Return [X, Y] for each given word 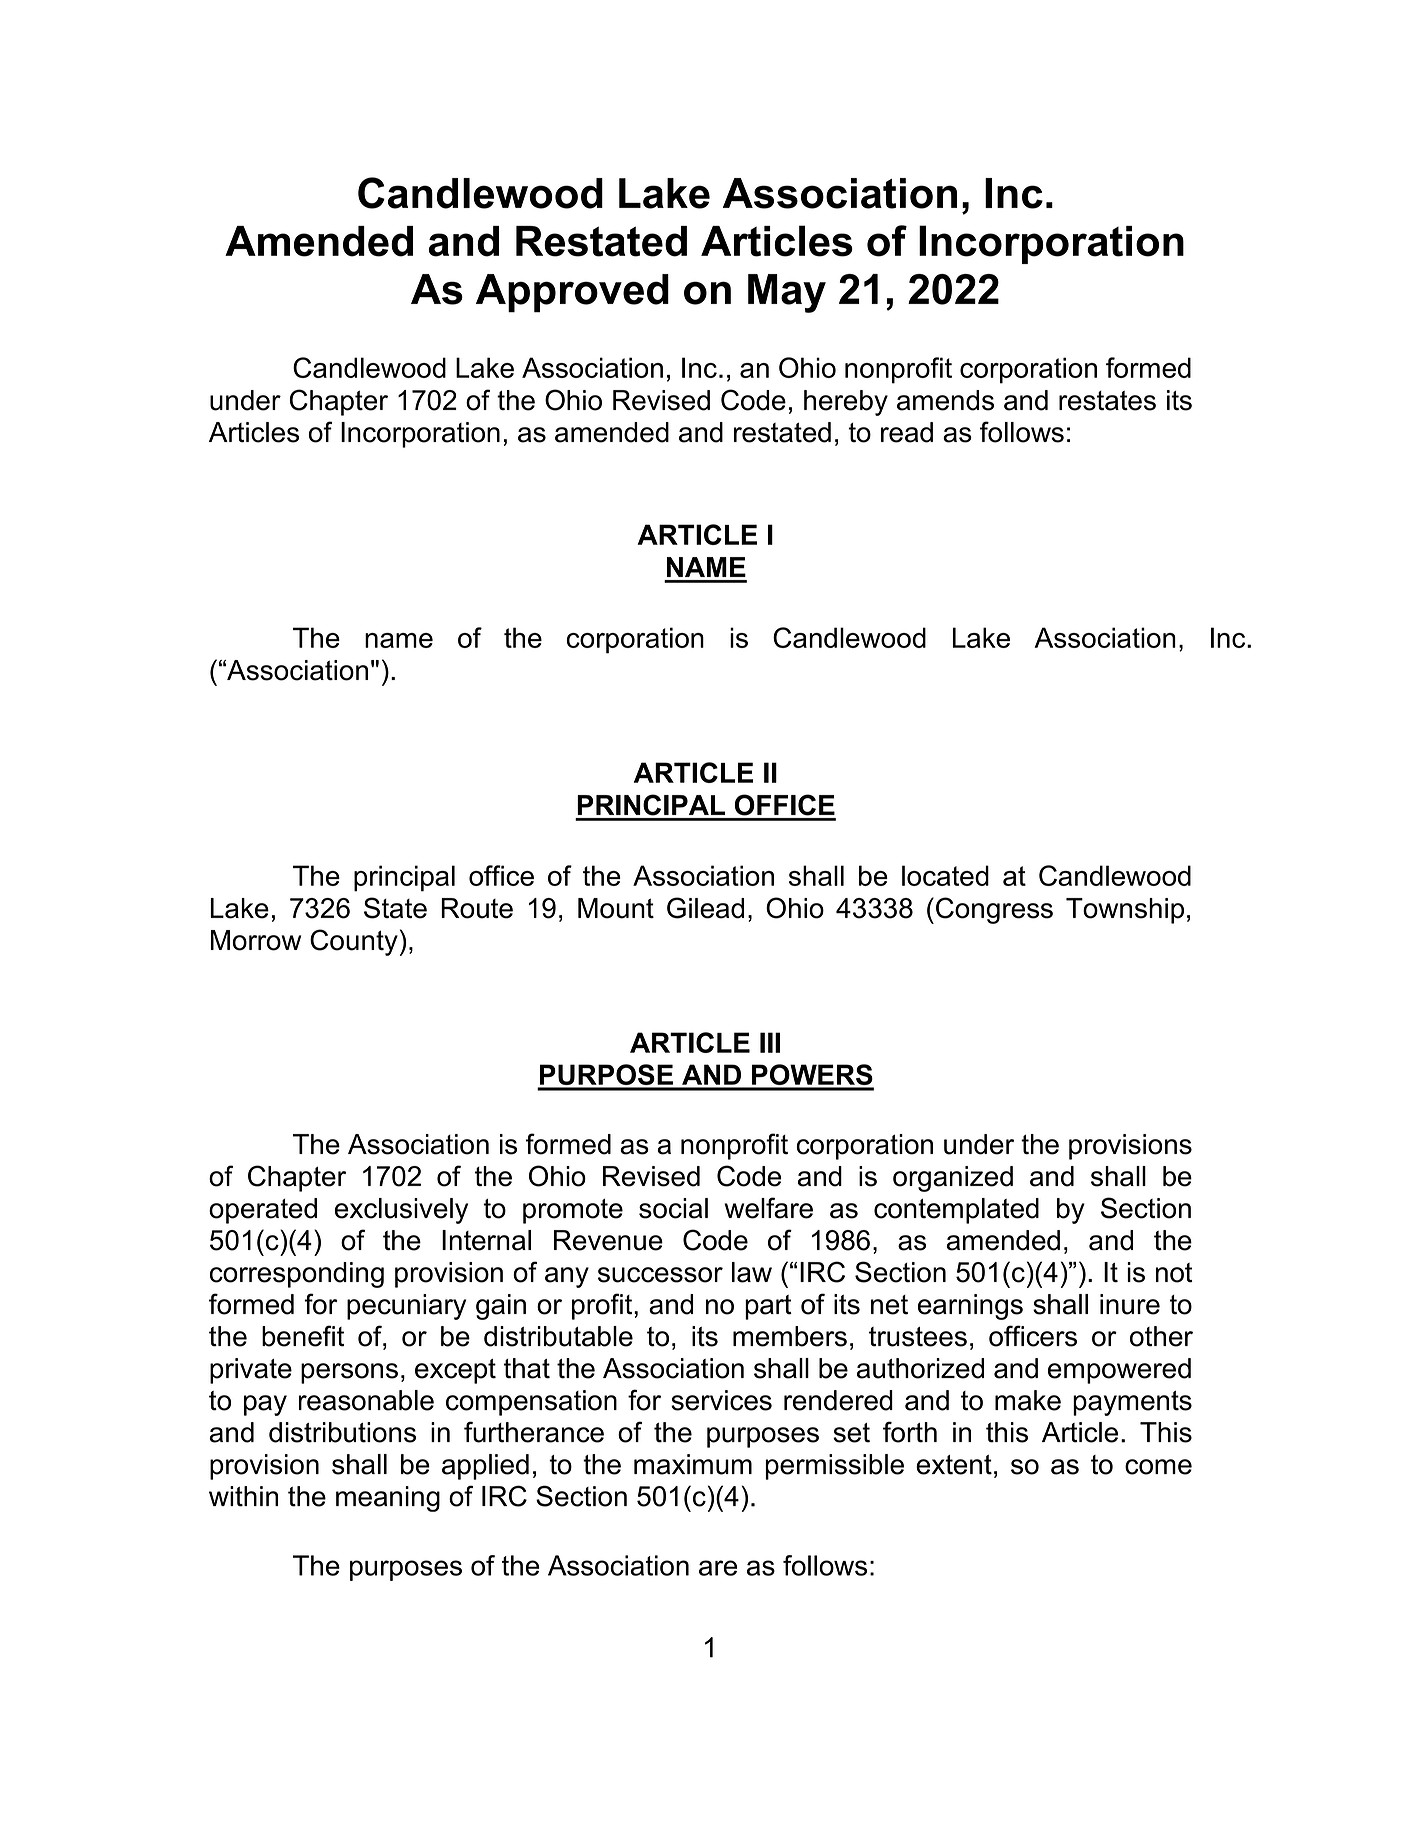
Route [477, 908]
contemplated [956, 1211]
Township [1125, 911]
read [907, 432]
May [787, 293]
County [354, 942]
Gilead [705, 908]
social [673, 1208]
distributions [342, 1432]
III [770, 1042]
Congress [994, 910]
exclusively [401, 1211]
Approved [572, 293]
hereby [846, 403]
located [945, 875]
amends [945, 400]
